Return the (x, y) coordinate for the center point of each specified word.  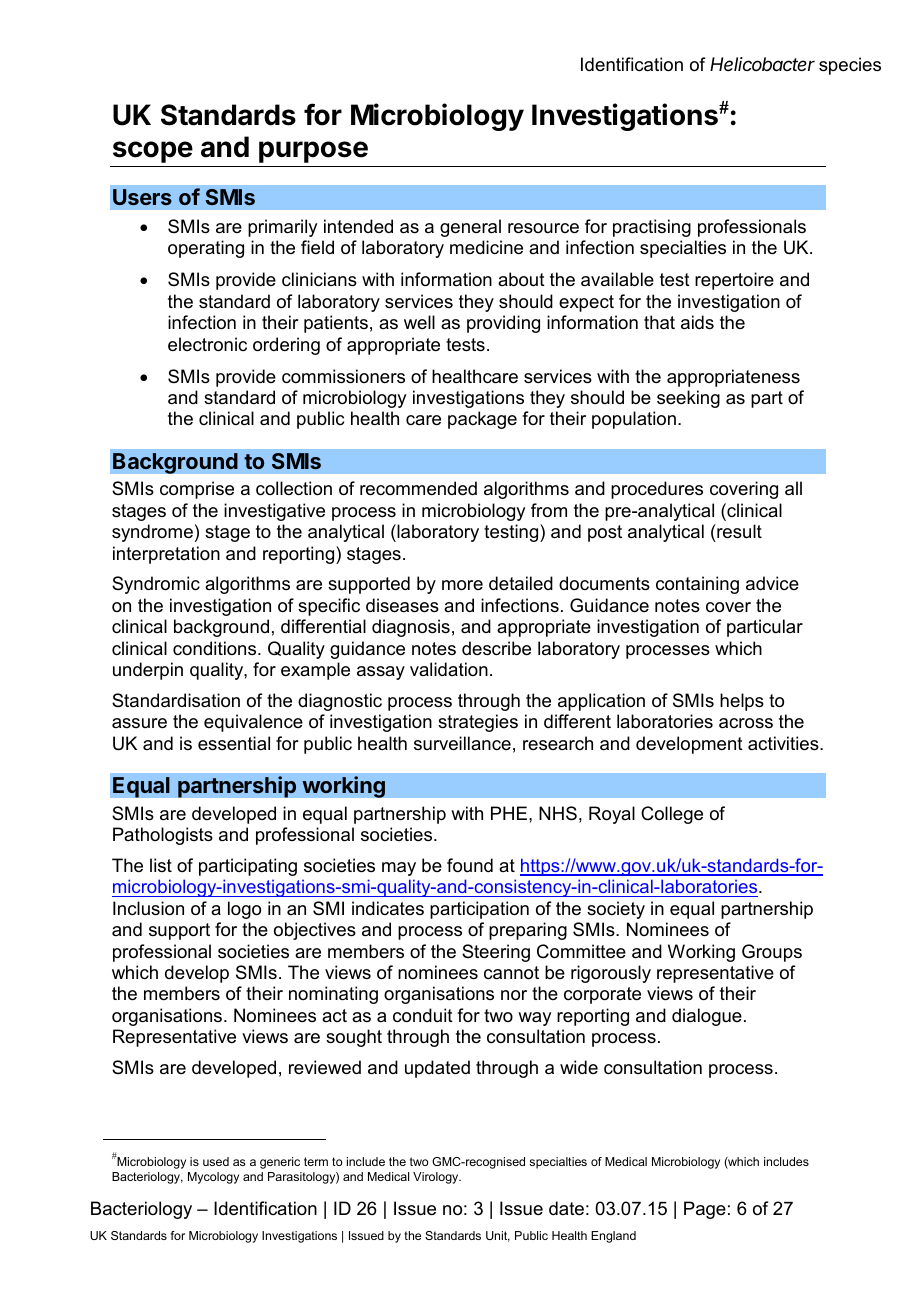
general (470, 228)
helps (742, 702)
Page (705, 1210)
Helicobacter (762, 64)
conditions (216, 648)
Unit (498, 1236)
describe (496, 648)
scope (153, 152)
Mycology (213, 1178)
